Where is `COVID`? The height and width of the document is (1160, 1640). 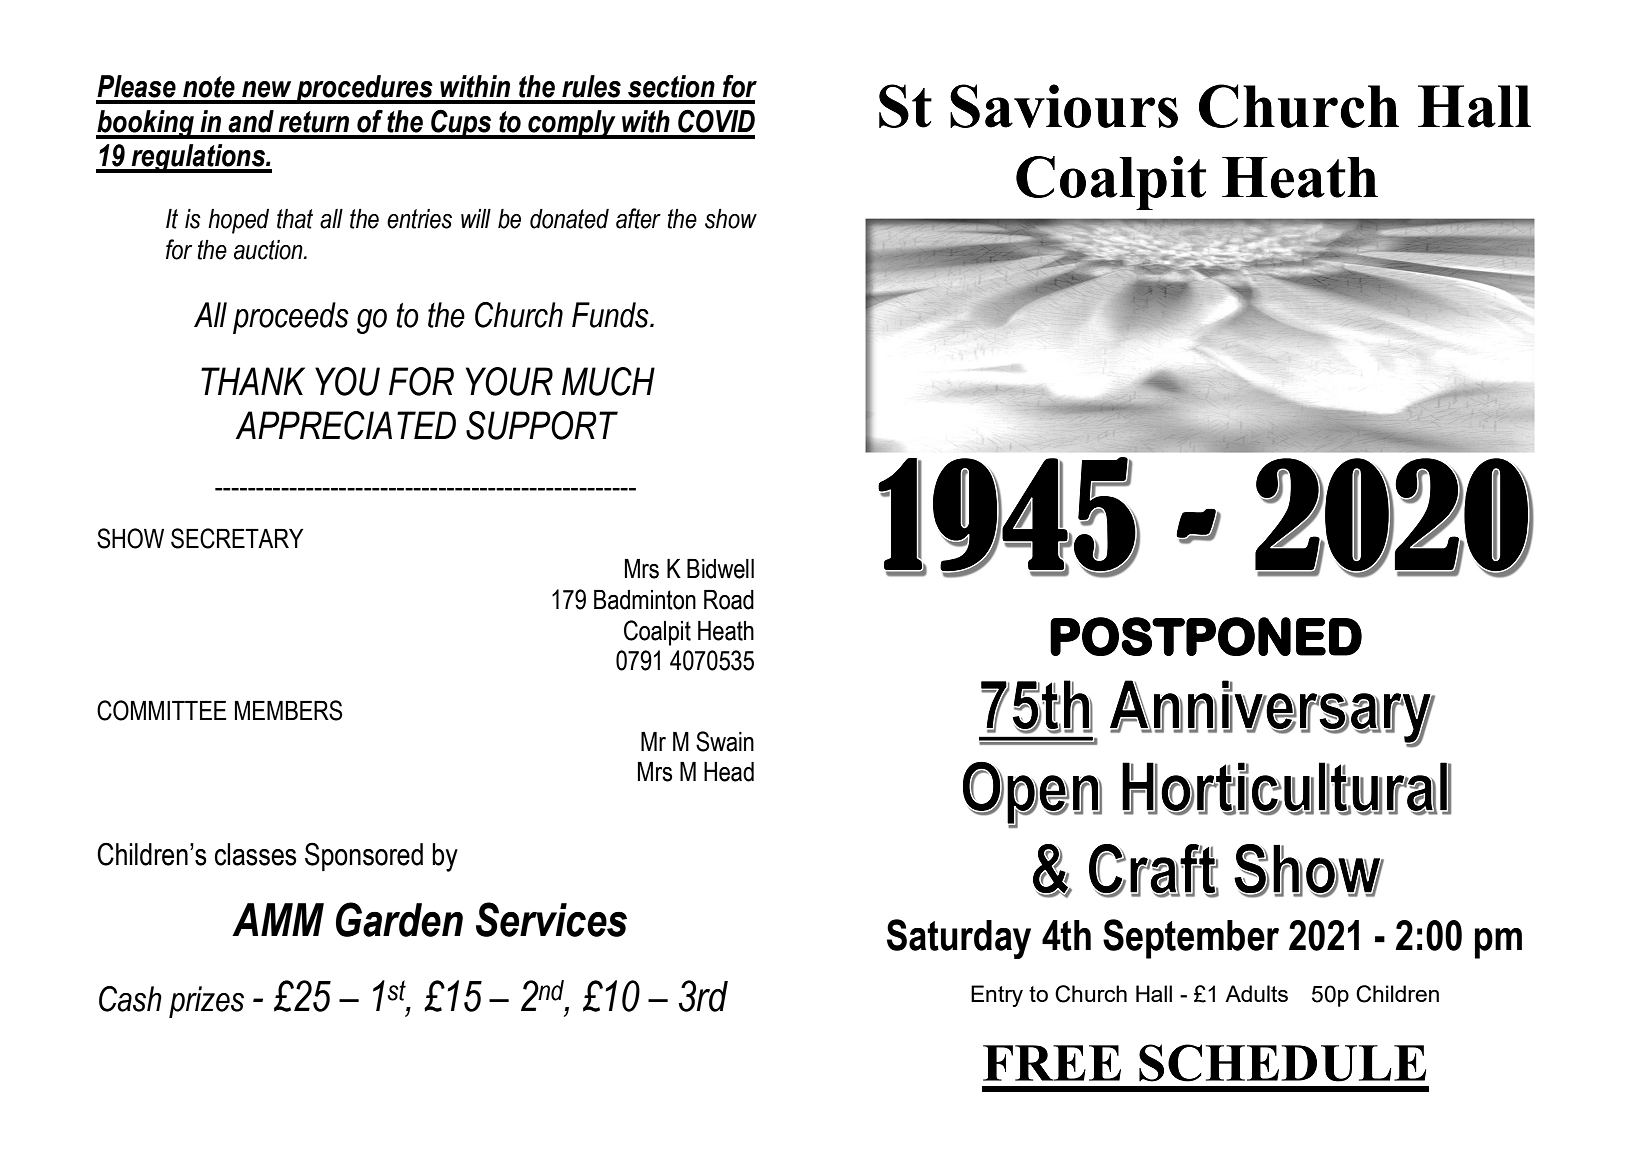 COVID is located at coordinates (716, 121).
